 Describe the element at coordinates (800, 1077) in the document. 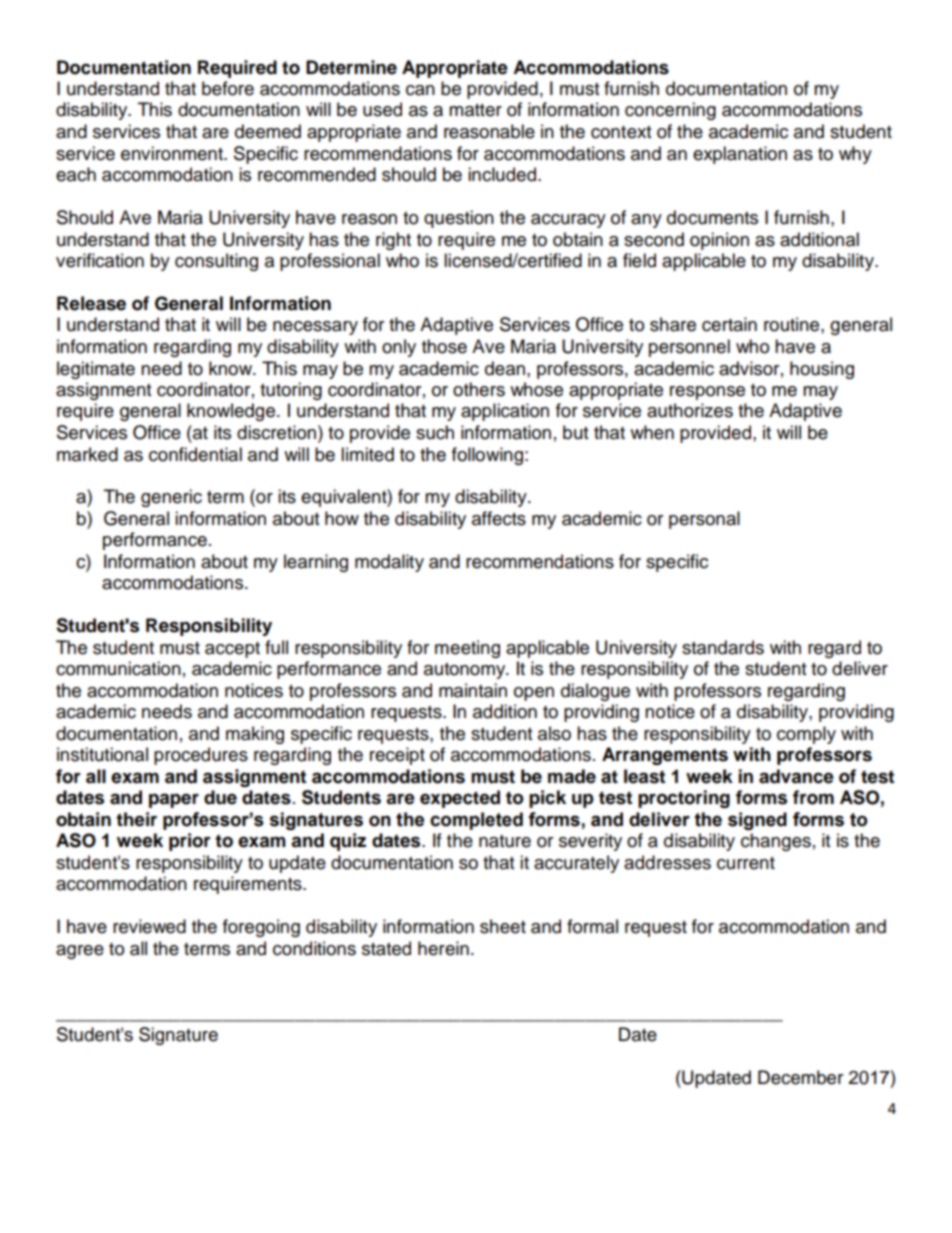

I see `December` at that location.
